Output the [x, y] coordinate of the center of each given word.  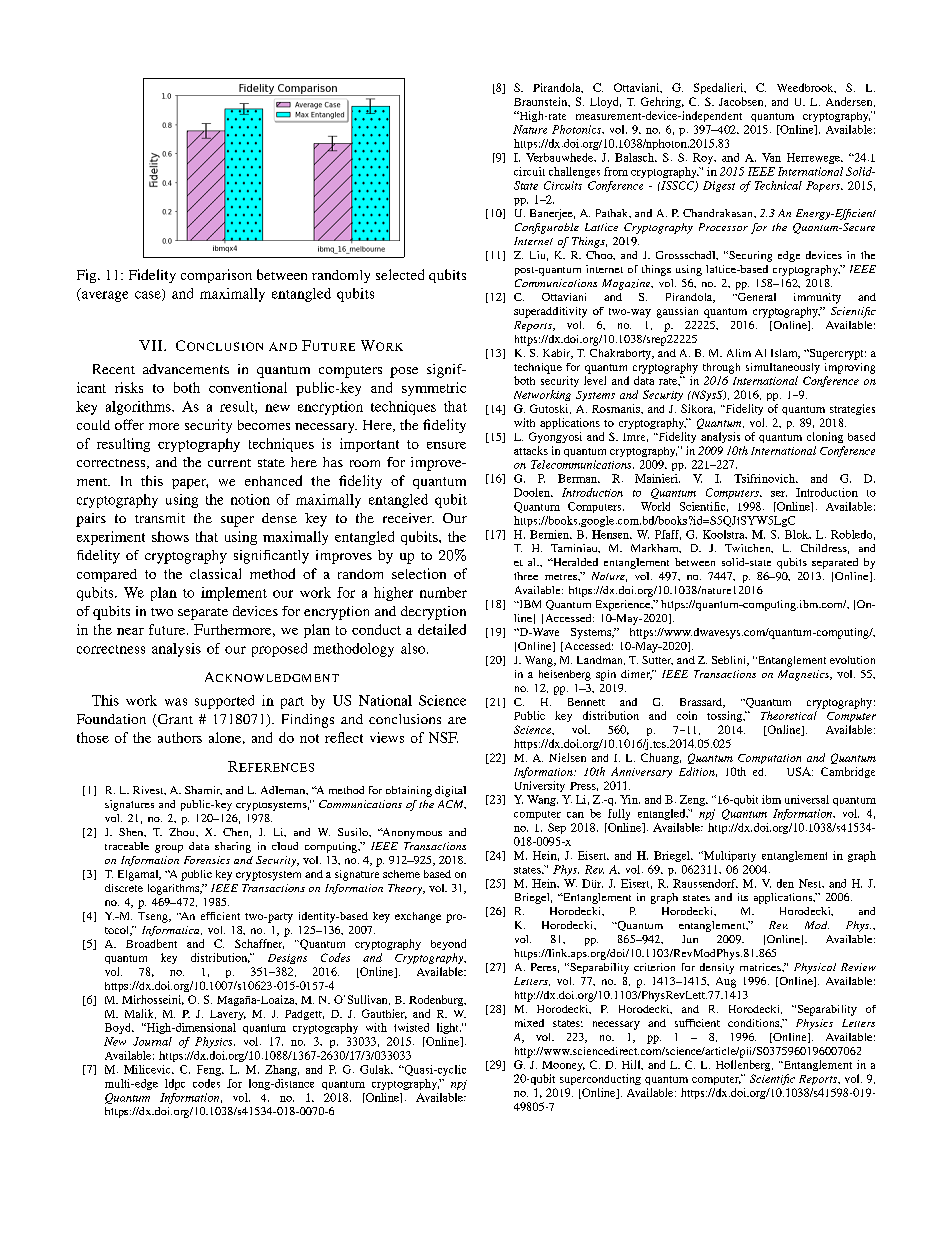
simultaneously [783, 368]
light [449, 1028]
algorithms [139, 408]
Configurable [547, 228]
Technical [778, 185]
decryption [433, 613]
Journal [152, 1041]
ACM [452, 804]
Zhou [183, 832]
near [130, 631]
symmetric [434, 389]
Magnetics [805, 675]
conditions [755, 1023]
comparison [216, 276]
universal [807, 799]
